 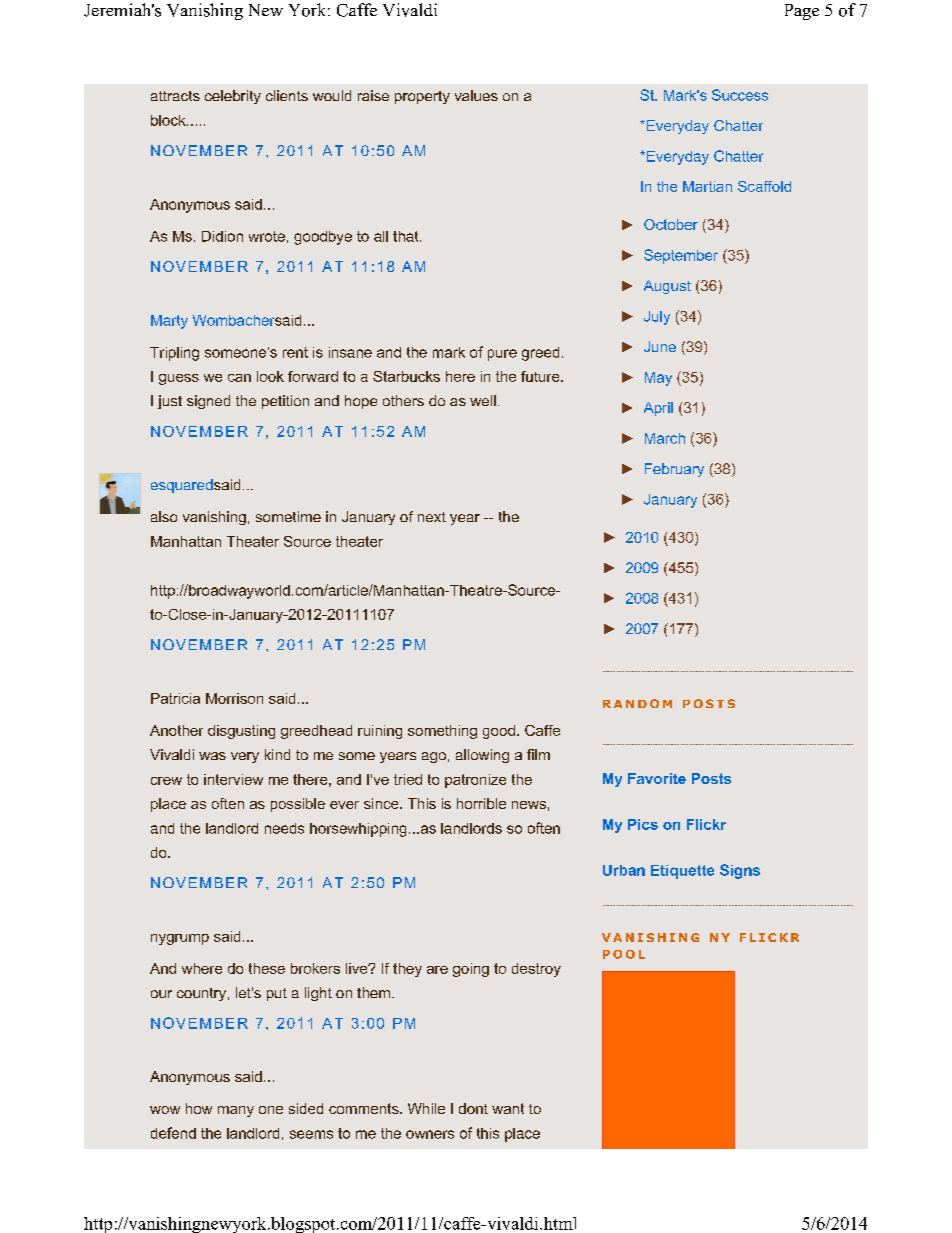 I want to click on want, so click(x=508, y=1108).
